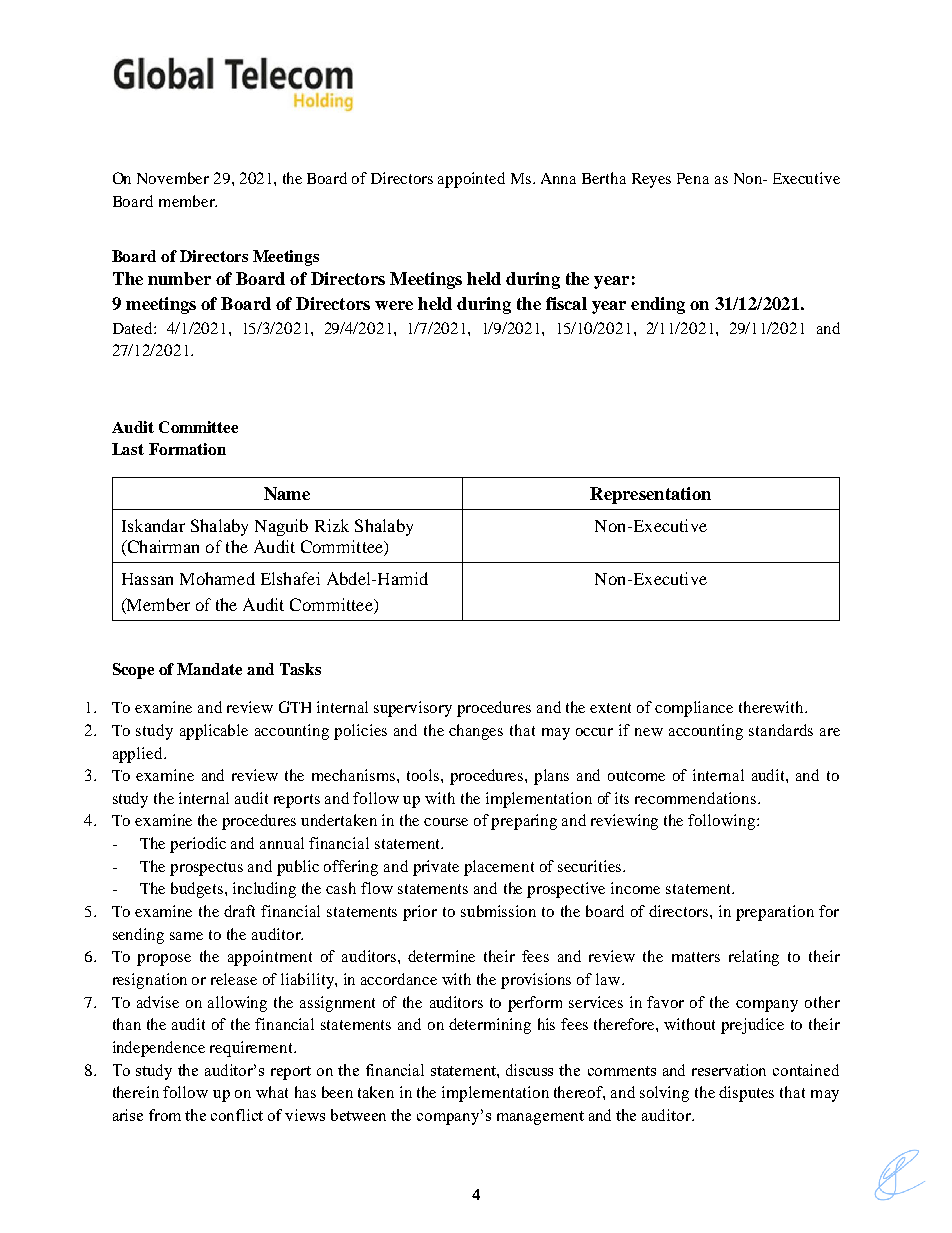 This document has height=1233, width=952. What do you see at coordinates (237, 1115) in the document?
I see `conflict` at bounding box center [237, 1115].
